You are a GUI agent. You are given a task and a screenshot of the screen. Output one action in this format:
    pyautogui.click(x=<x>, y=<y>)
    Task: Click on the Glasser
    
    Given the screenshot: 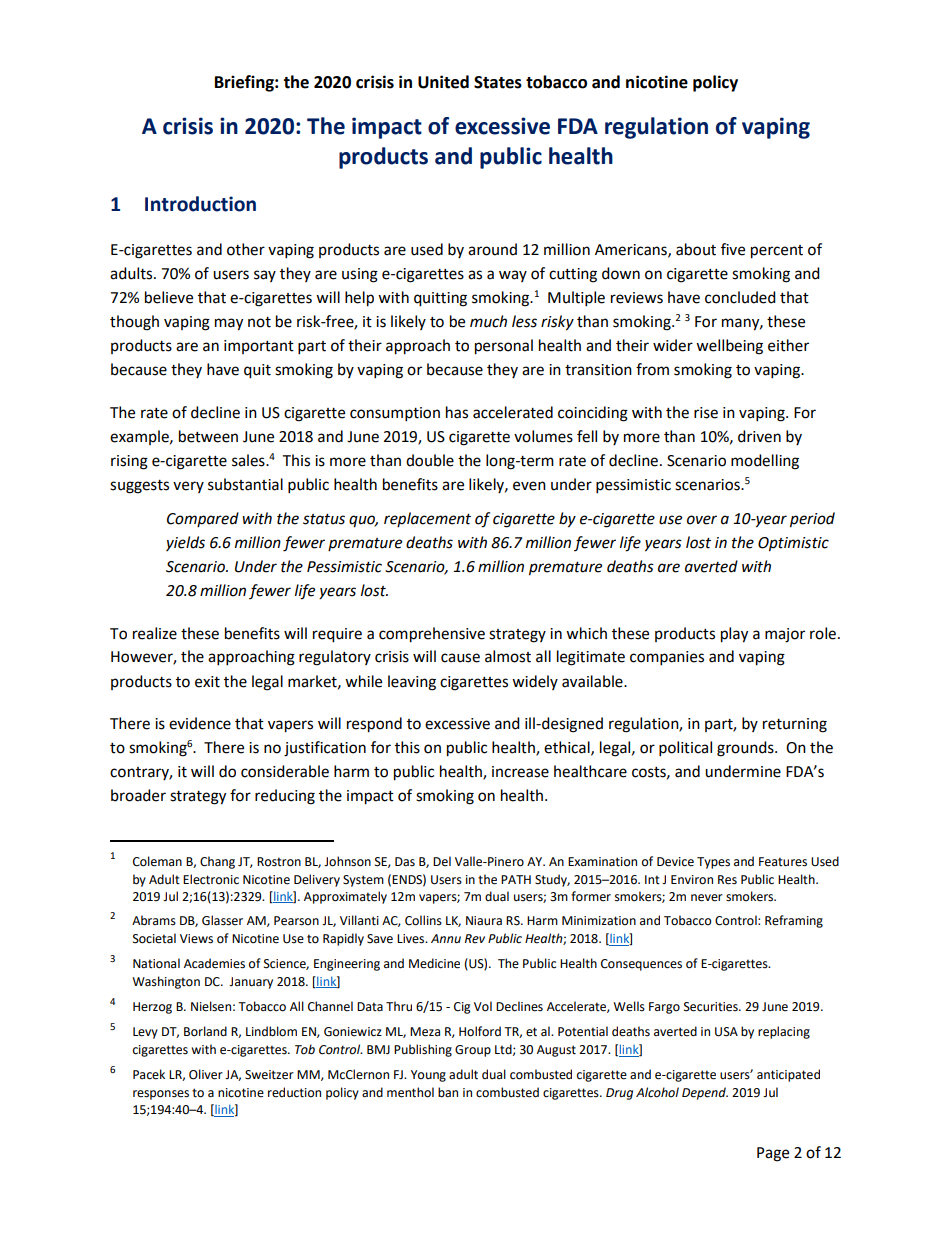 What is the action you would take?
    pyautogui.click(x=222, y=920)
